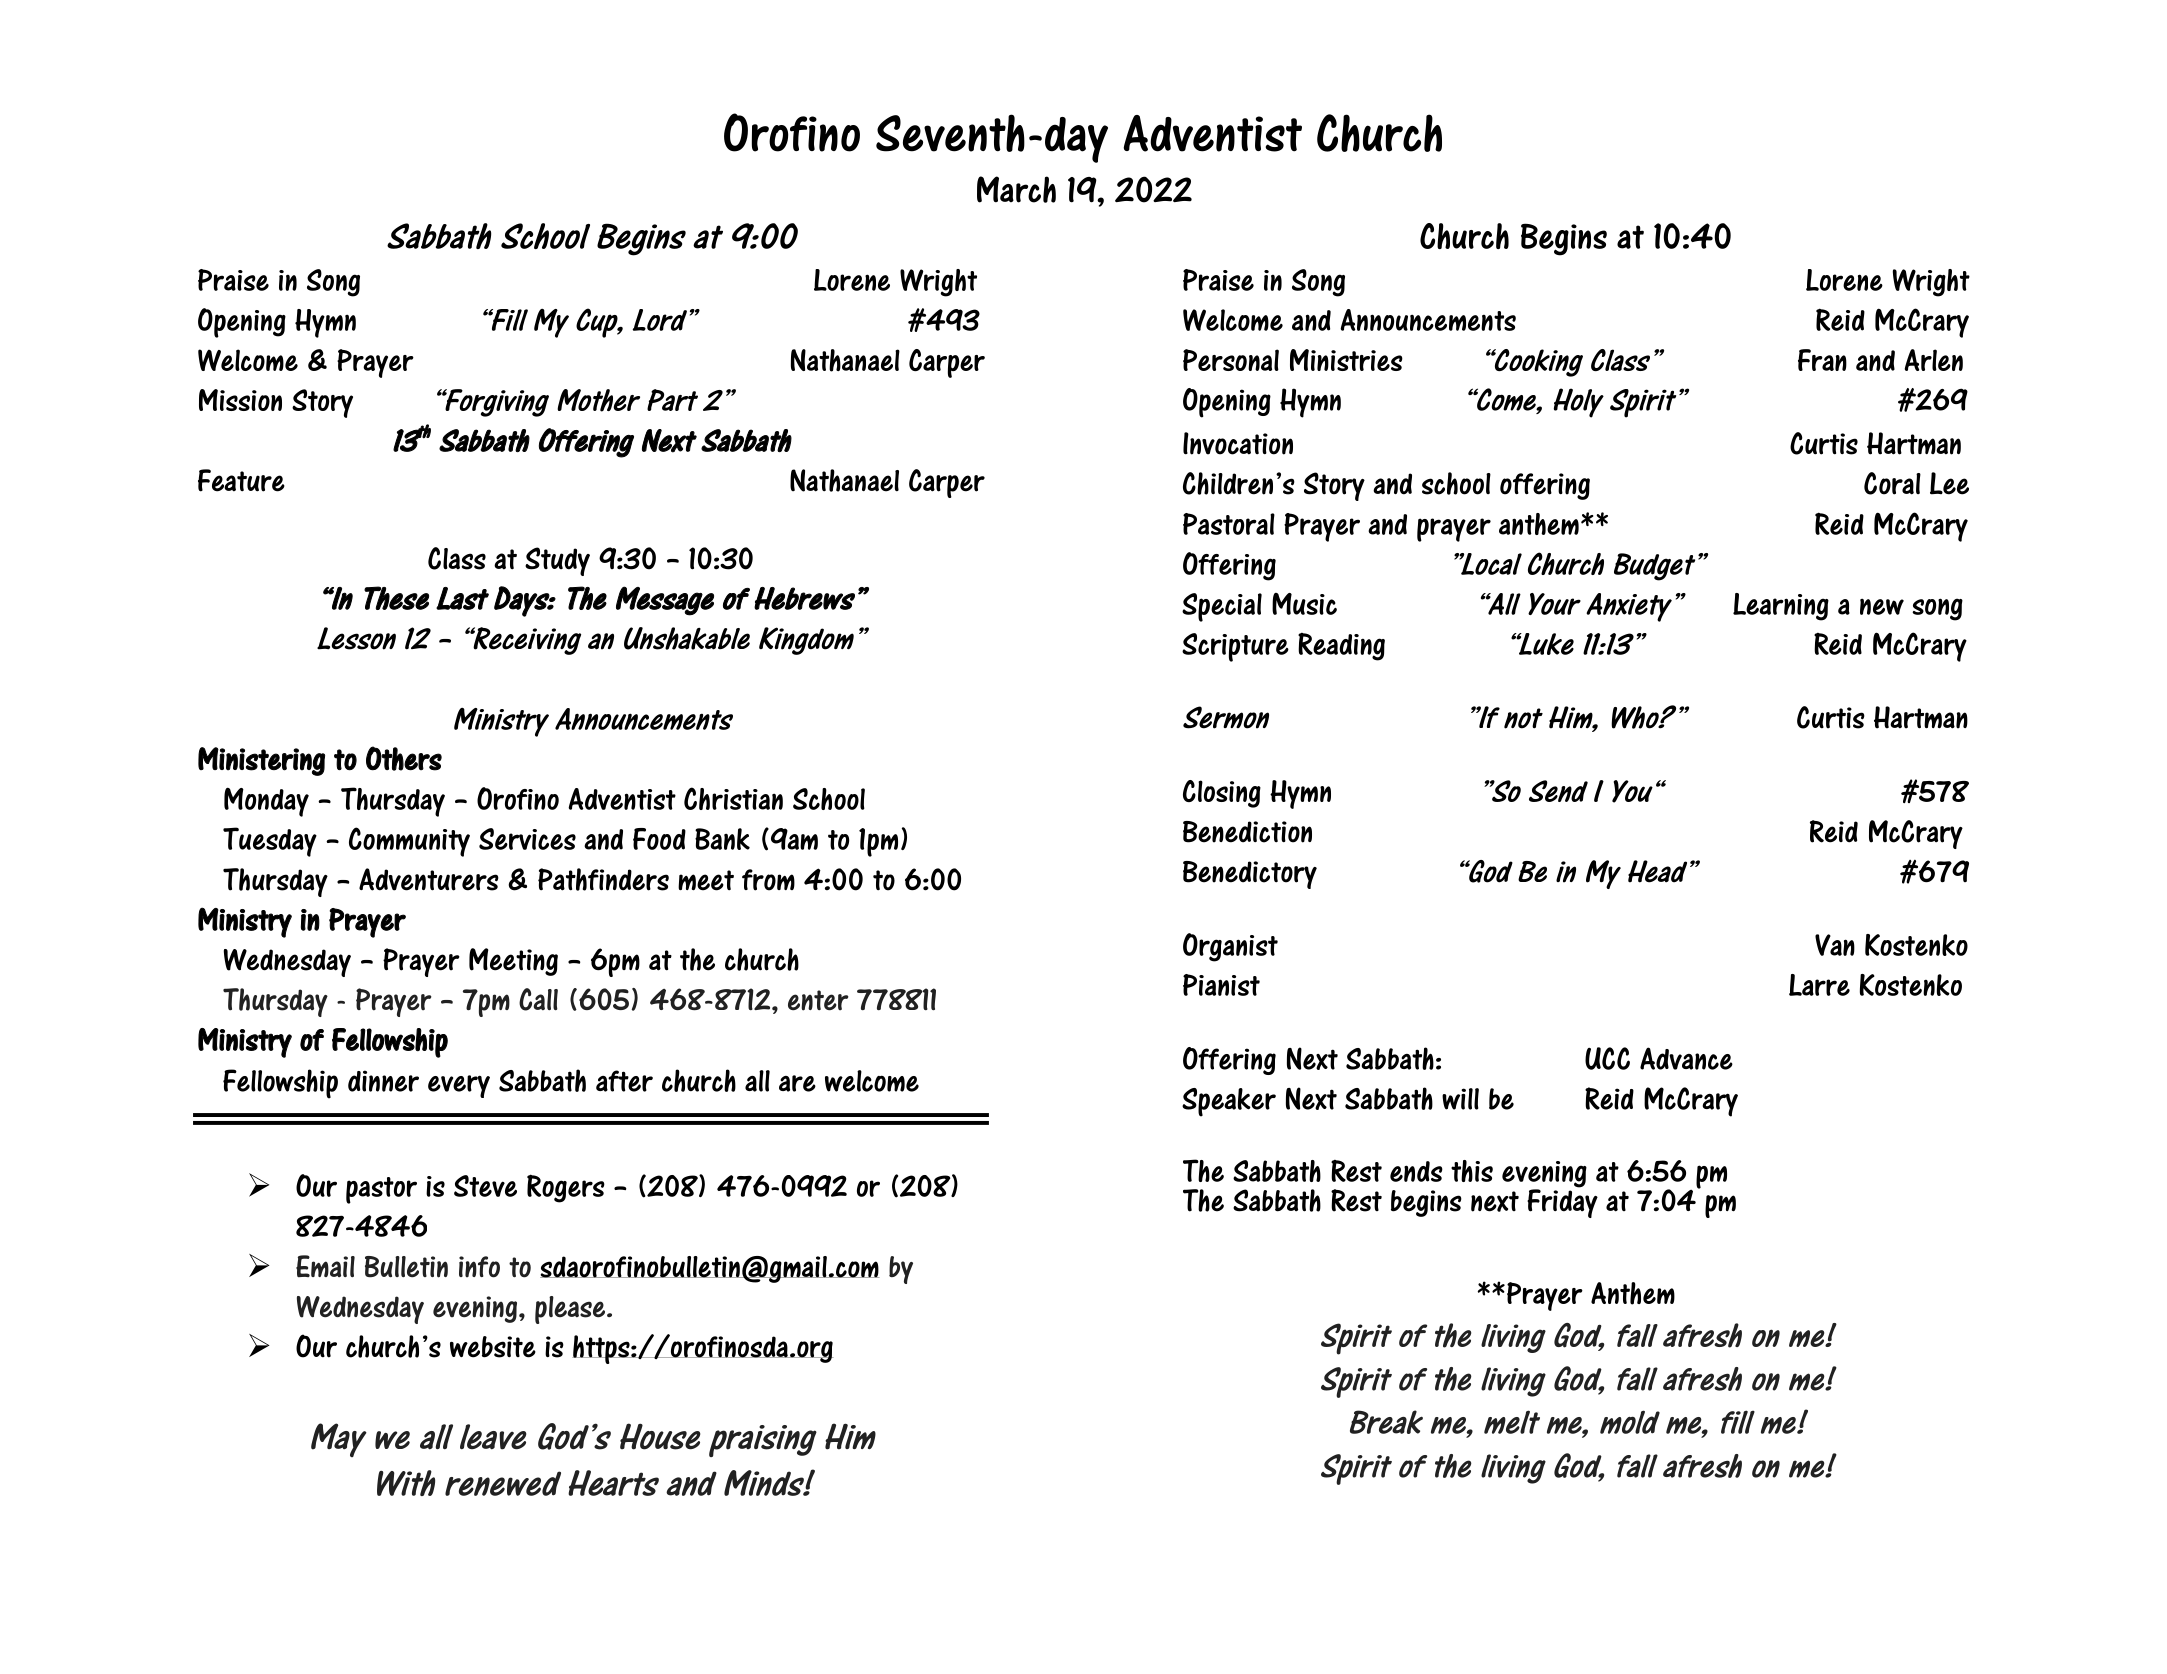 The image size is (2167, 1674). Describe the element at coordinates (240, 400) in the screenshot. I see `Mission` at that location.
